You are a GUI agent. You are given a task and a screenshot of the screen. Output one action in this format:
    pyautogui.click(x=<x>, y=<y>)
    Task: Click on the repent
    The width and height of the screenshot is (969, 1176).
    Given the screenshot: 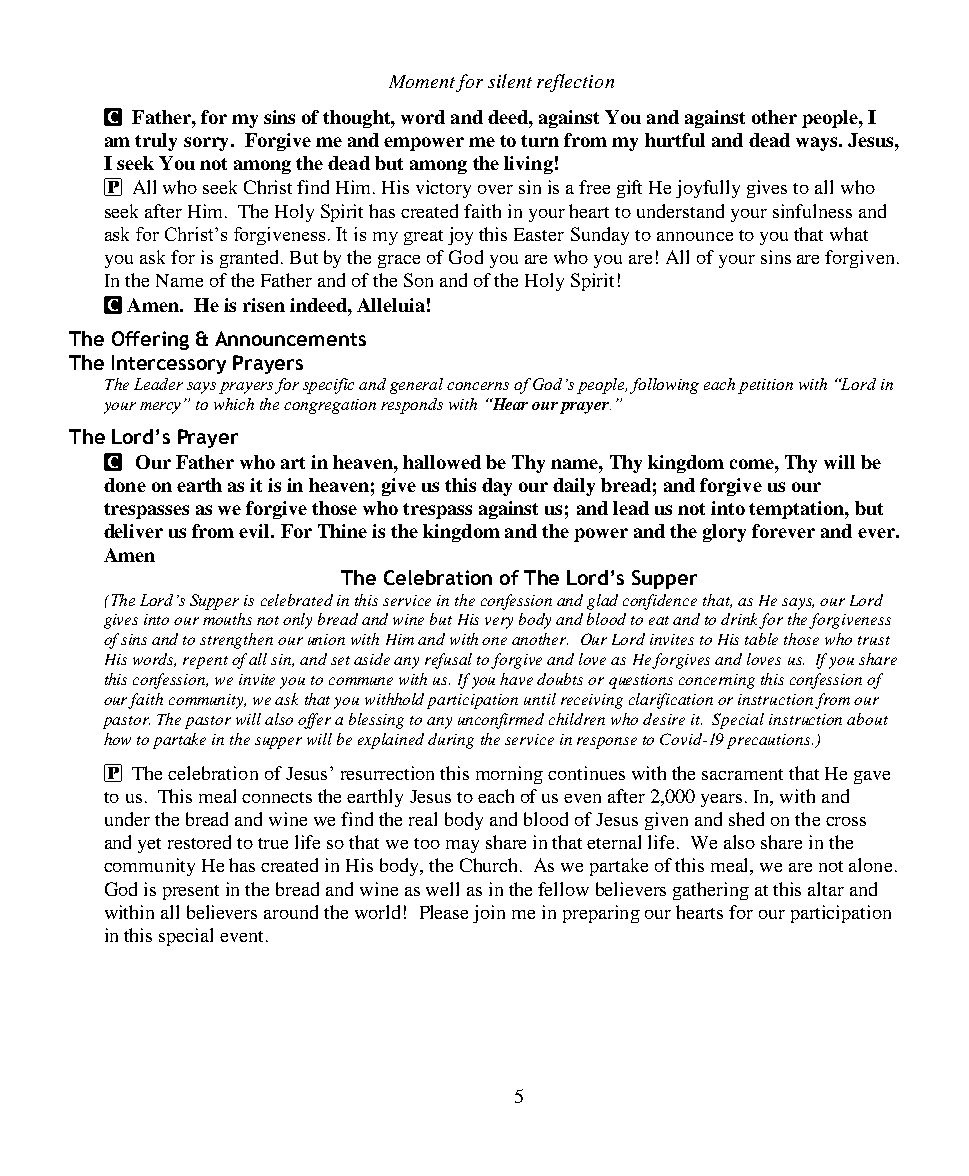 What is the action you would take?
    pyautogui.click(x=205, y=662)
